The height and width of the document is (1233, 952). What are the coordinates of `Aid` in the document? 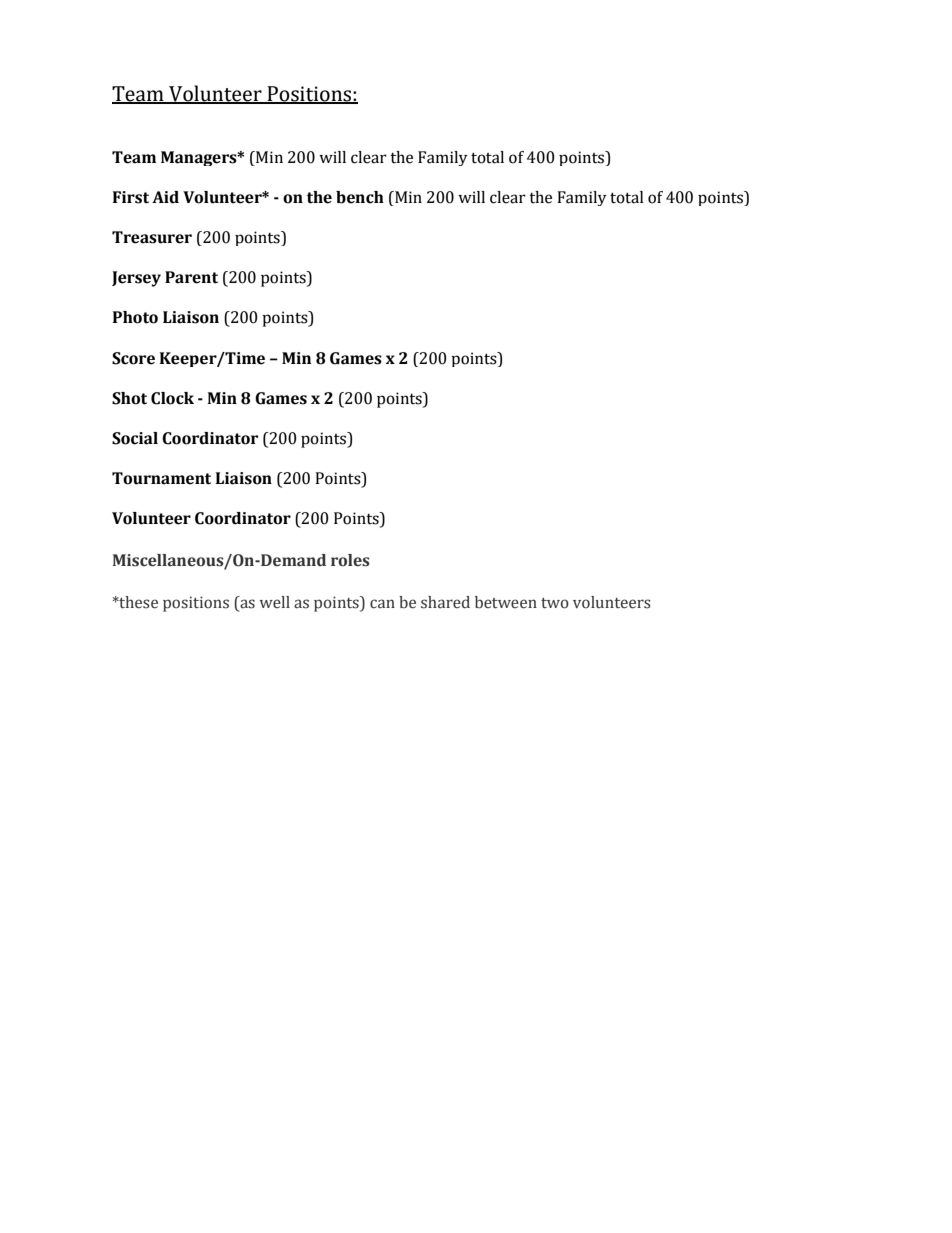 It's located at (165, 197).
